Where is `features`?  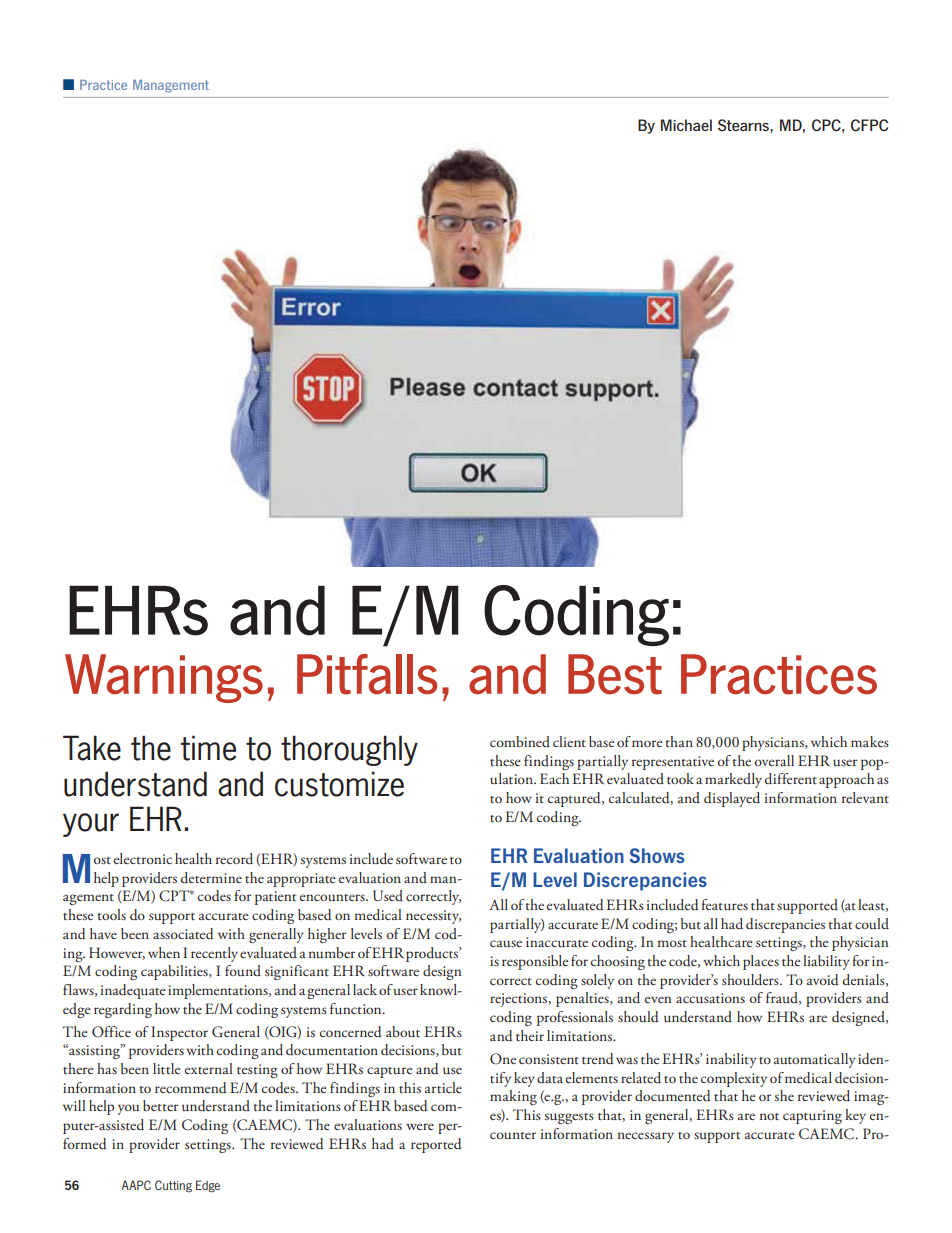
features is located at coordinates (724, 904).
